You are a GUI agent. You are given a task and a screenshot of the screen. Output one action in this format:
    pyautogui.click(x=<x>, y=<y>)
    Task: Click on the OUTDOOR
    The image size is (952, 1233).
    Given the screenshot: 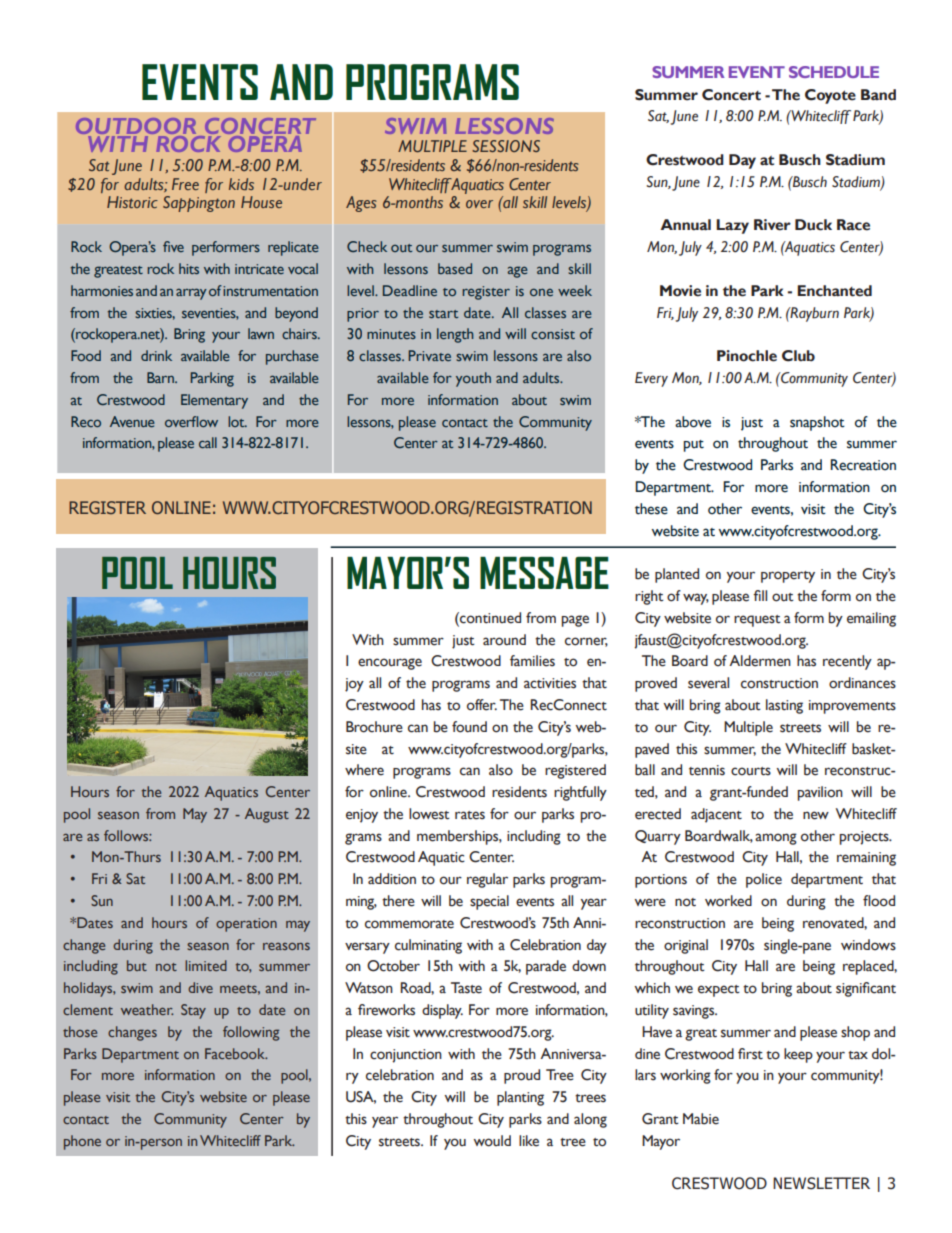 What is the action you would take?
    pyautogui.click(x=136, y=126)
